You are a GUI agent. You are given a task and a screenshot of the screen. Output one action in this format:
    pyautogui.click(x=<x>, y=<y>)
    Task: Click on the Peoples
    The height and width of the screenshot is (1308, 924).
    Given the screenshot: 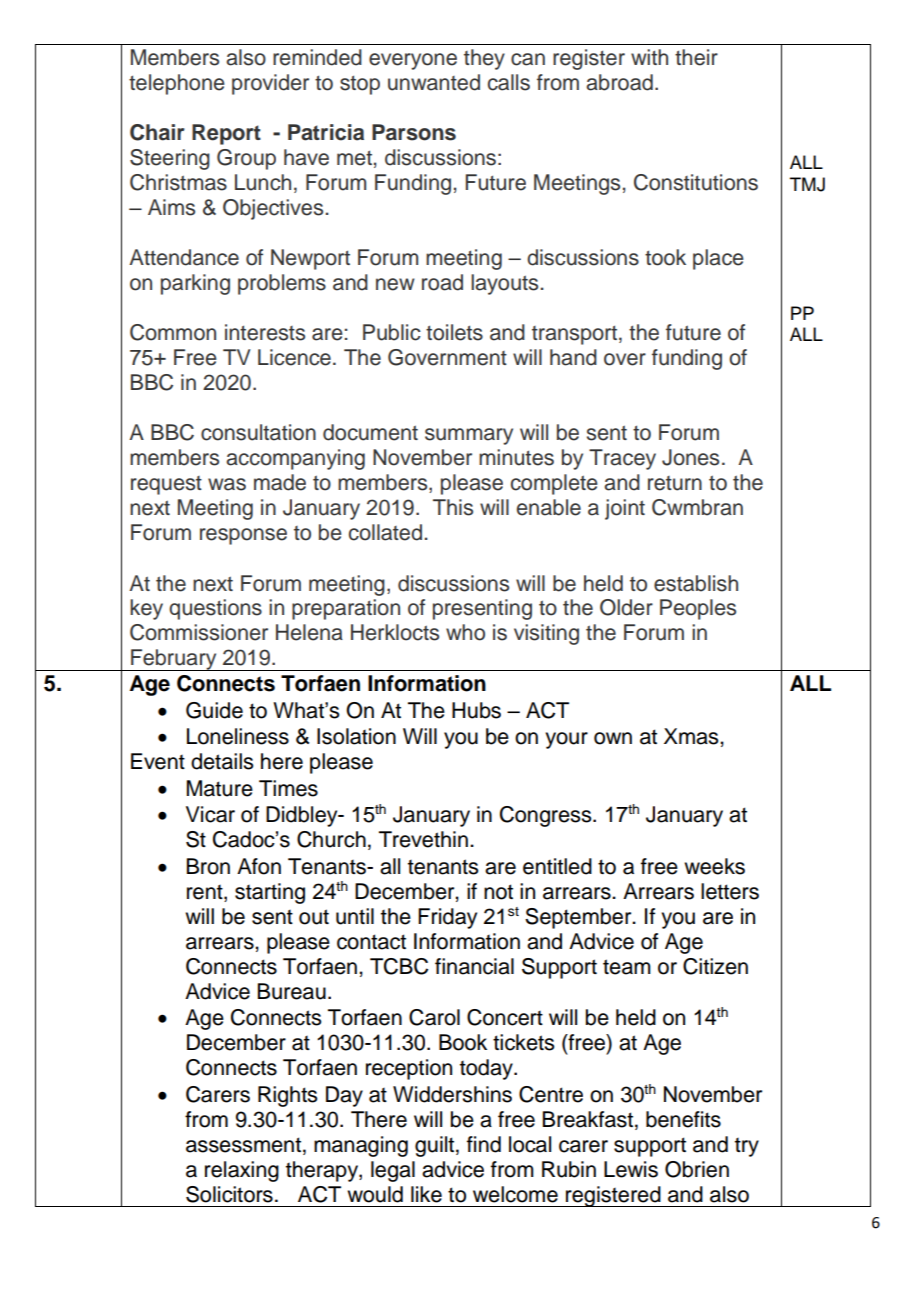 What is the action you would take?
    pyautogui.click(x=698, y=609)
